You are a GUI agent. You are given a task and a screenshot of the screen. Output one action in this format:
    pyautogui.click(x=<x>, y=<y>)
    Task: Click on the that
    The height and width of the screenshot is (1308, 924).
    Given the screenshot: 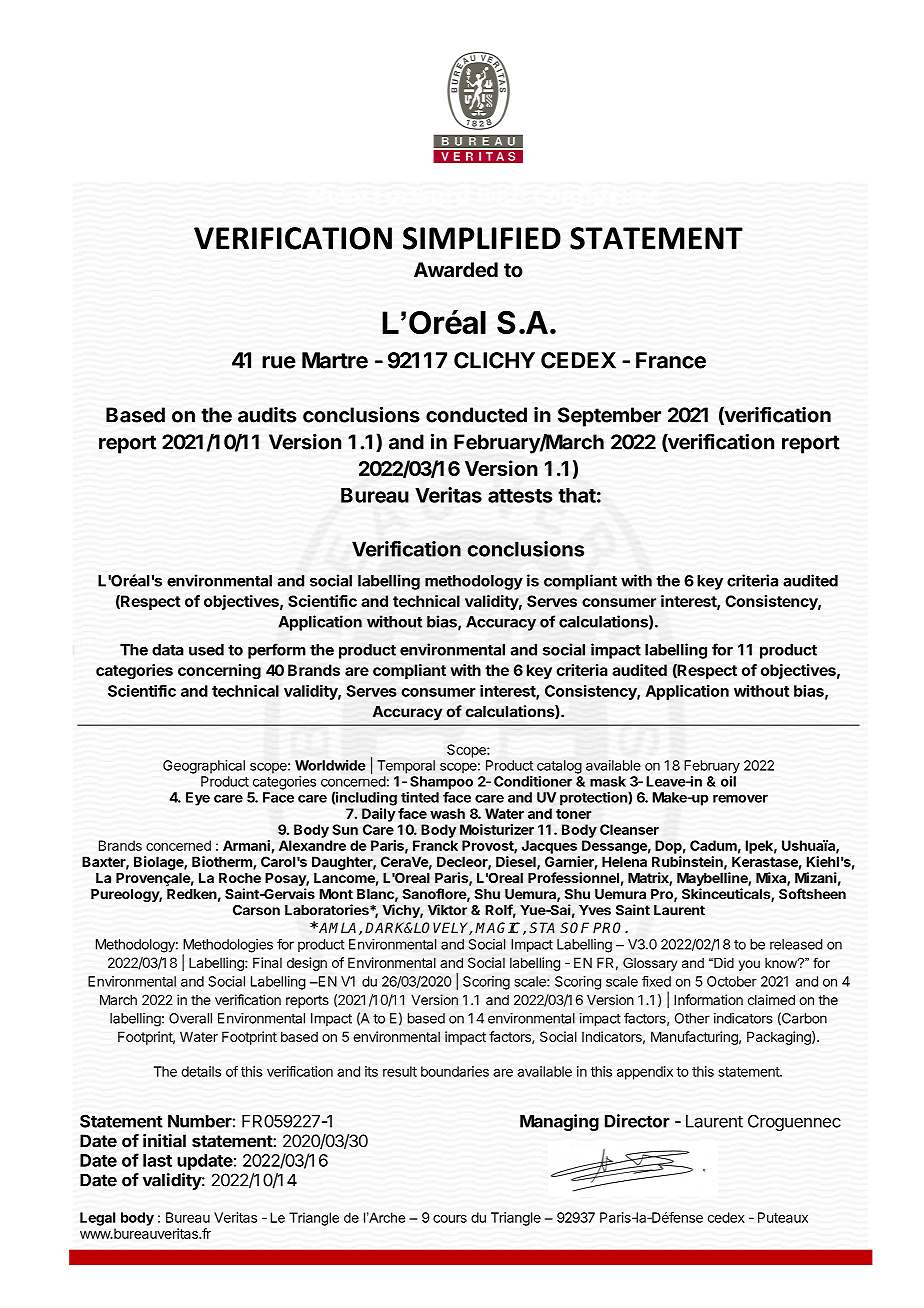 What is the action you would take?
    pyautogui.click(x=577, y=495)
